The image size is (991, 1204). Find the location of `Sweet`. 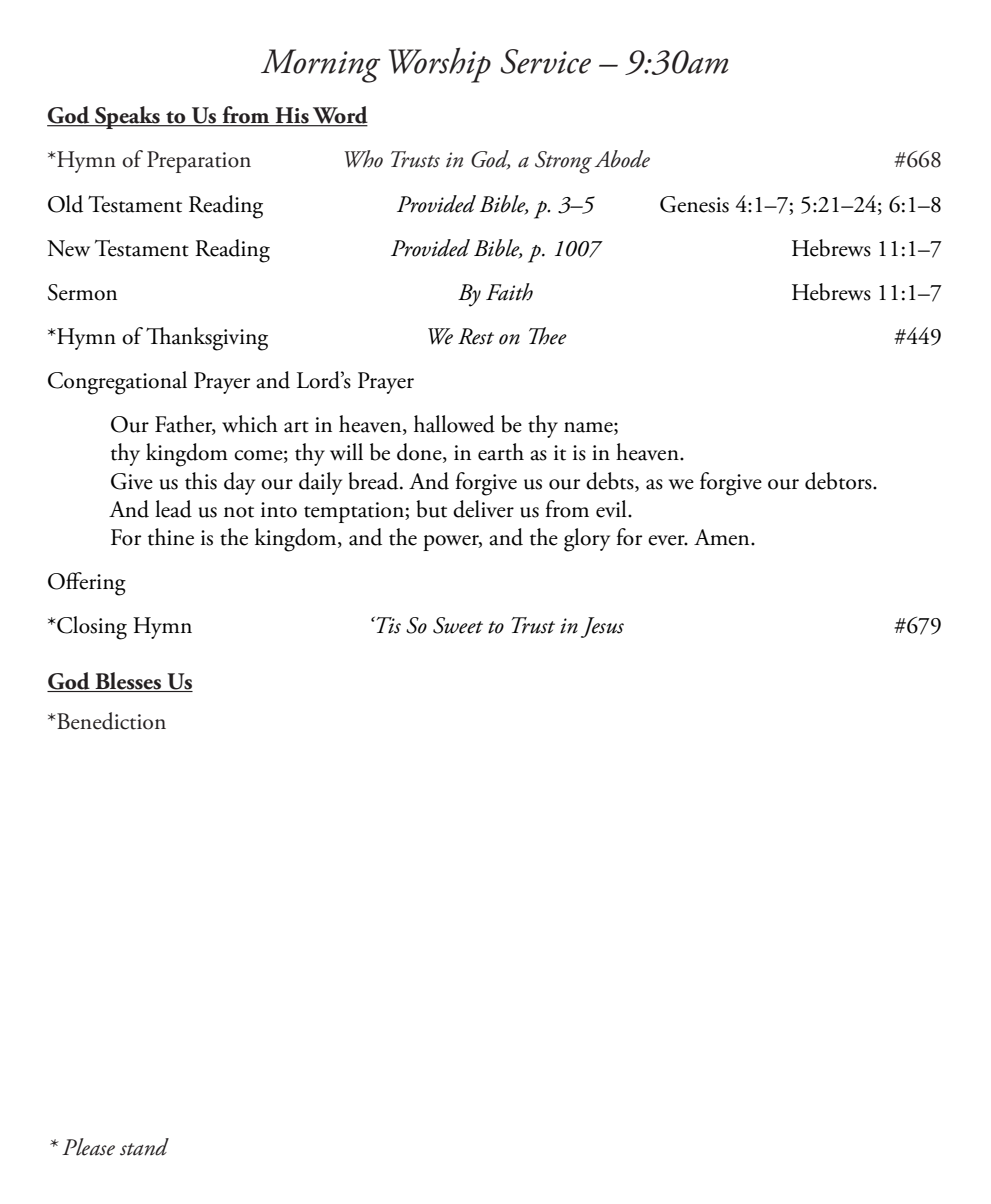

Sweet is located at coordinates (458, 625).
